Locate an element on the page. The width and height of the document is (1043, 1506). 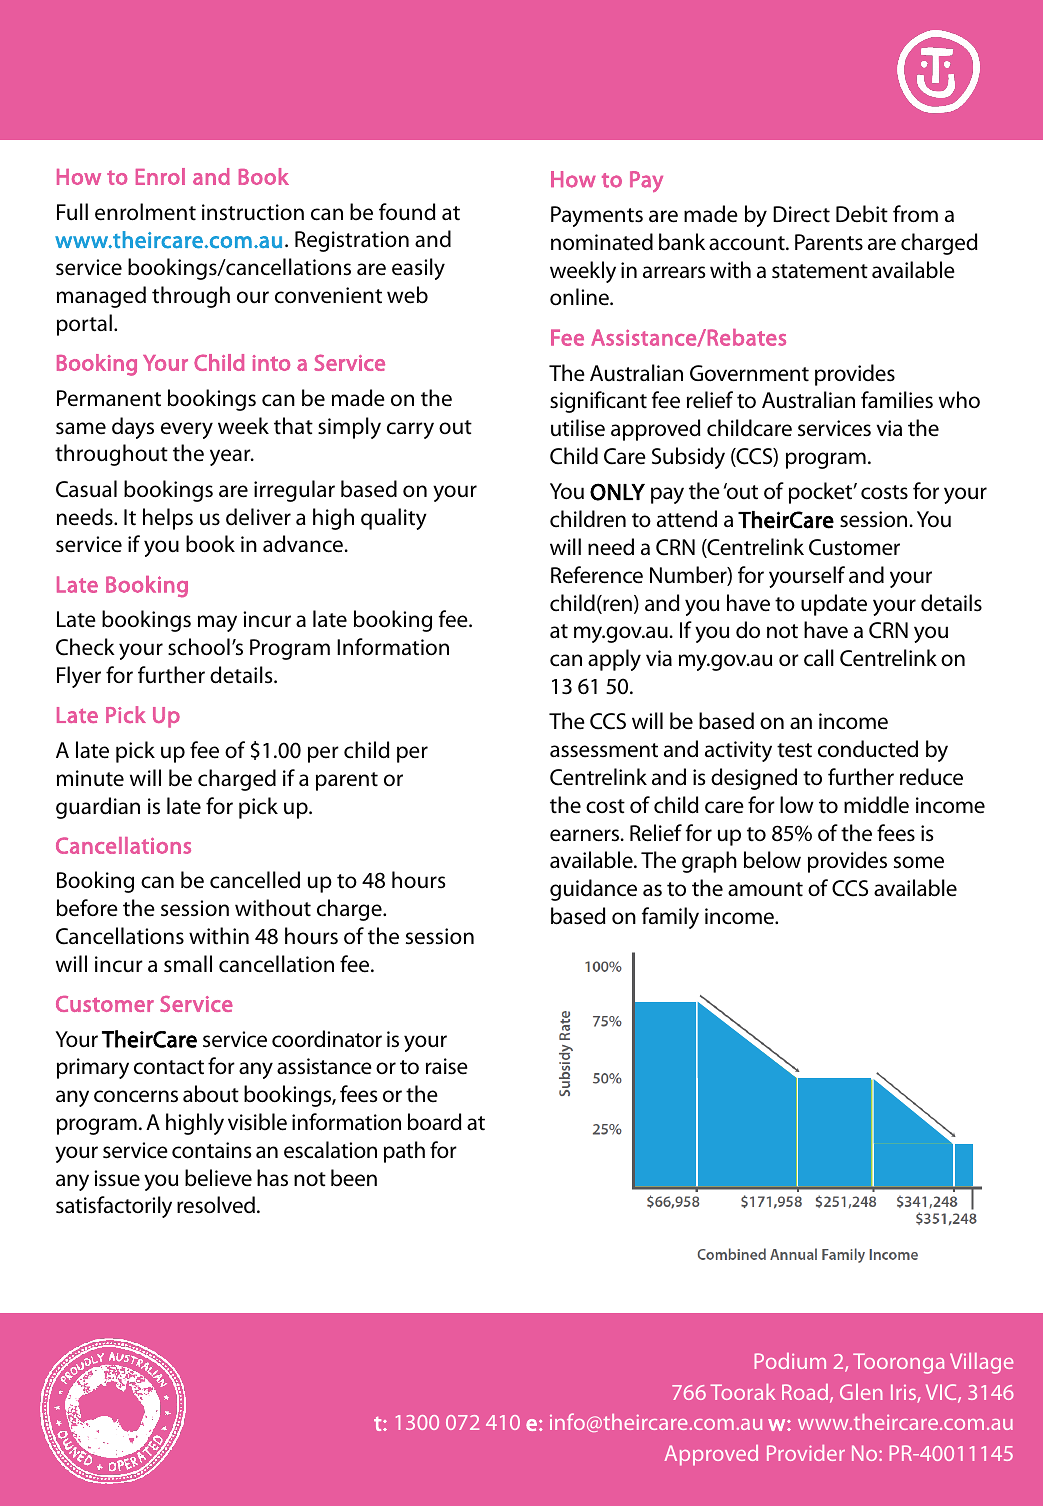
update is located at coordinates (834, 605).
